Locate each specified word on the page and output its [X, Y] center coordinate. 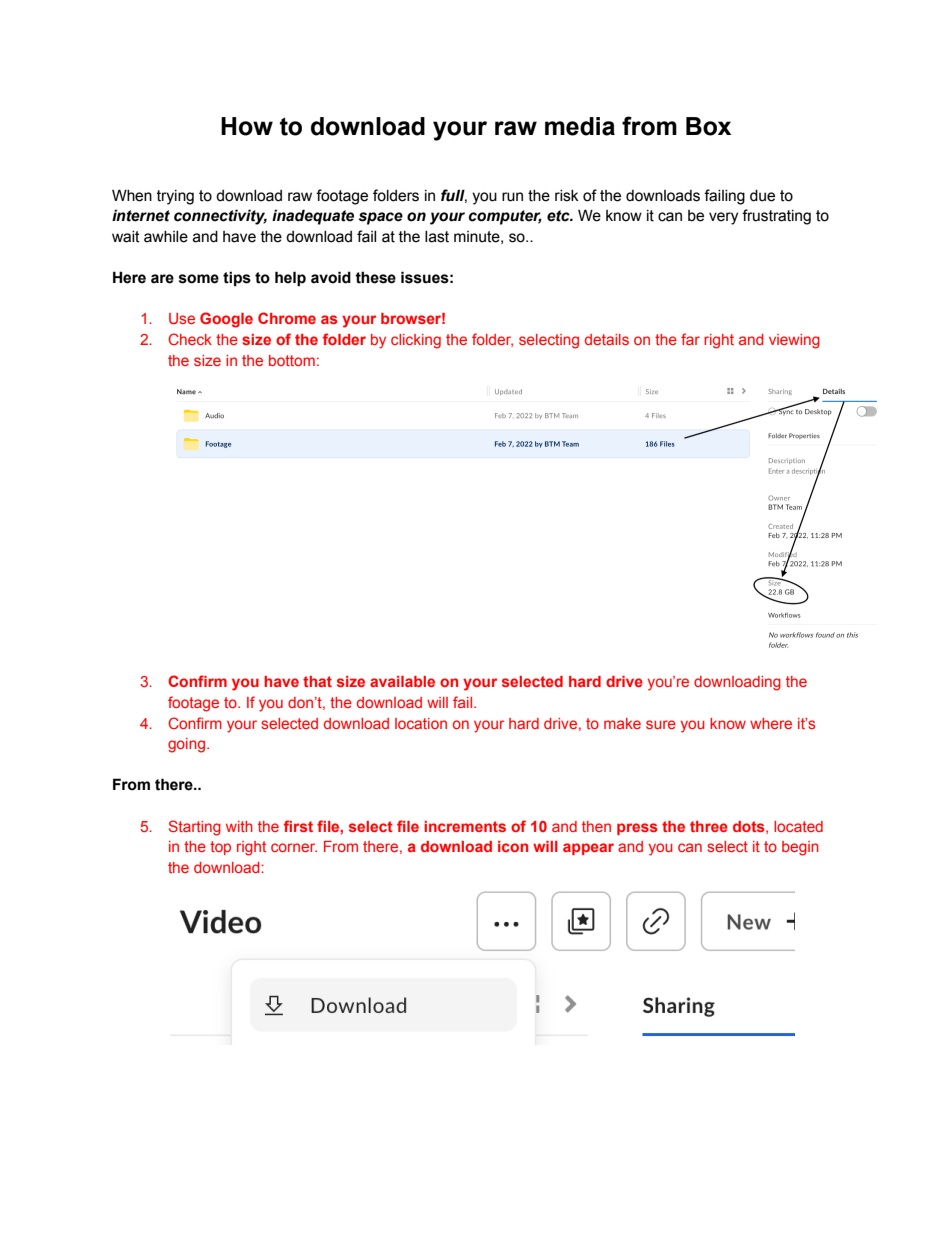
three [709, 826]
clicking [416, 341]
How [247, 126]
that [317, 681]
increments [465, 826]
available [402, 681]
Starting [195, 828]
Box [708, 126]
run [512, 197]
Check [190, 339]
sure [661, 724]
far [690, 339]
